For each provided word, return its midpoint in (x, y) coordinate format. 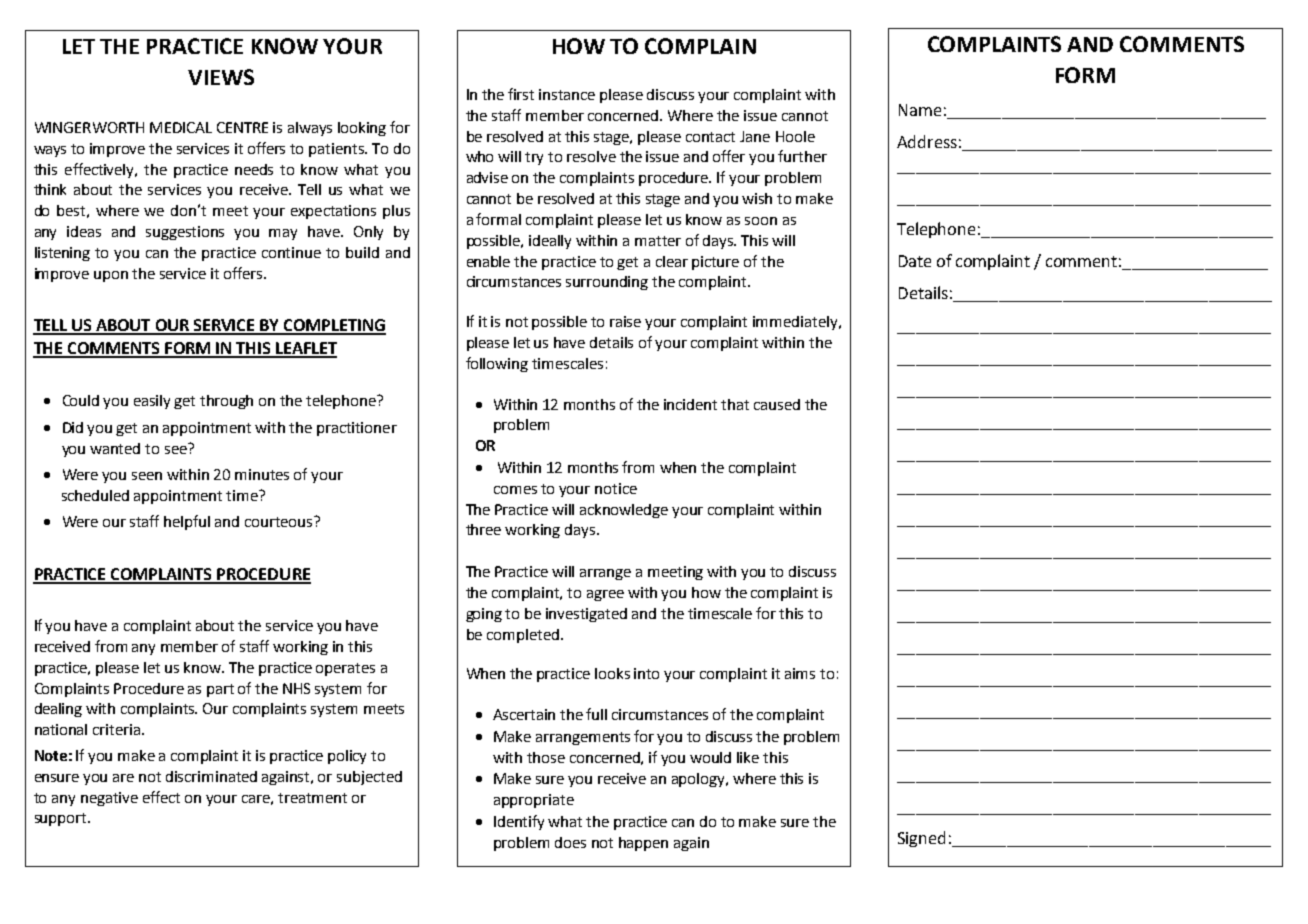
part (220, 690)
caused (777, 404)
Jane (755, 136)
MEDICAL (181, 127)
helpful (187, 522)
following (497, 364)
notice (616, 488)
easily (152, 402)
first (521, 94)
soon (761, 221)
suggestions (185, 233)
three (483, 529)
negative (109, 799)
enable (488, 261)
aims (800, 673)
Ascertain (524, 714)
